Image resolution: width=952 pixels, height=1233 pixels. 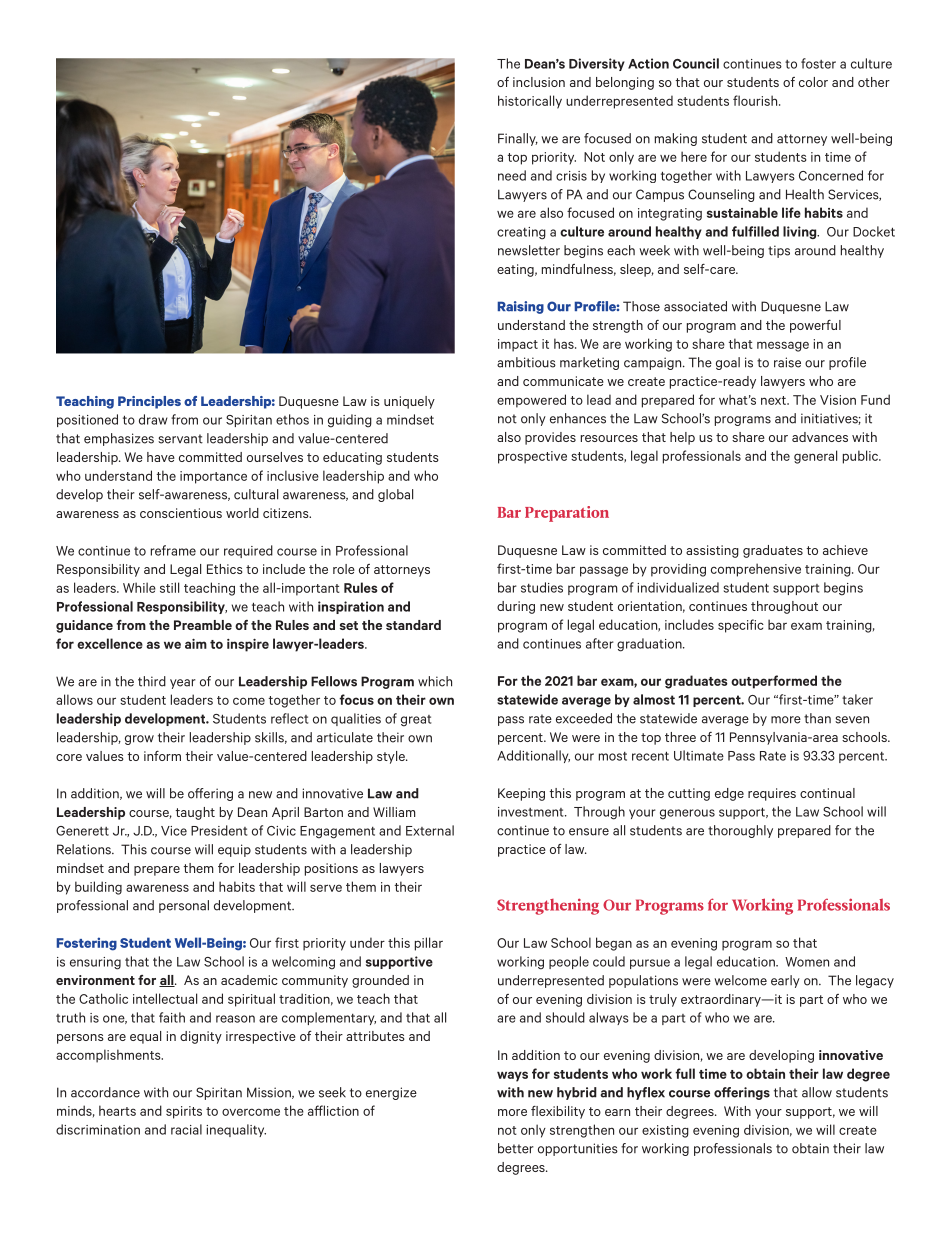 I want to click on specific, so click(x=741, y=626).
